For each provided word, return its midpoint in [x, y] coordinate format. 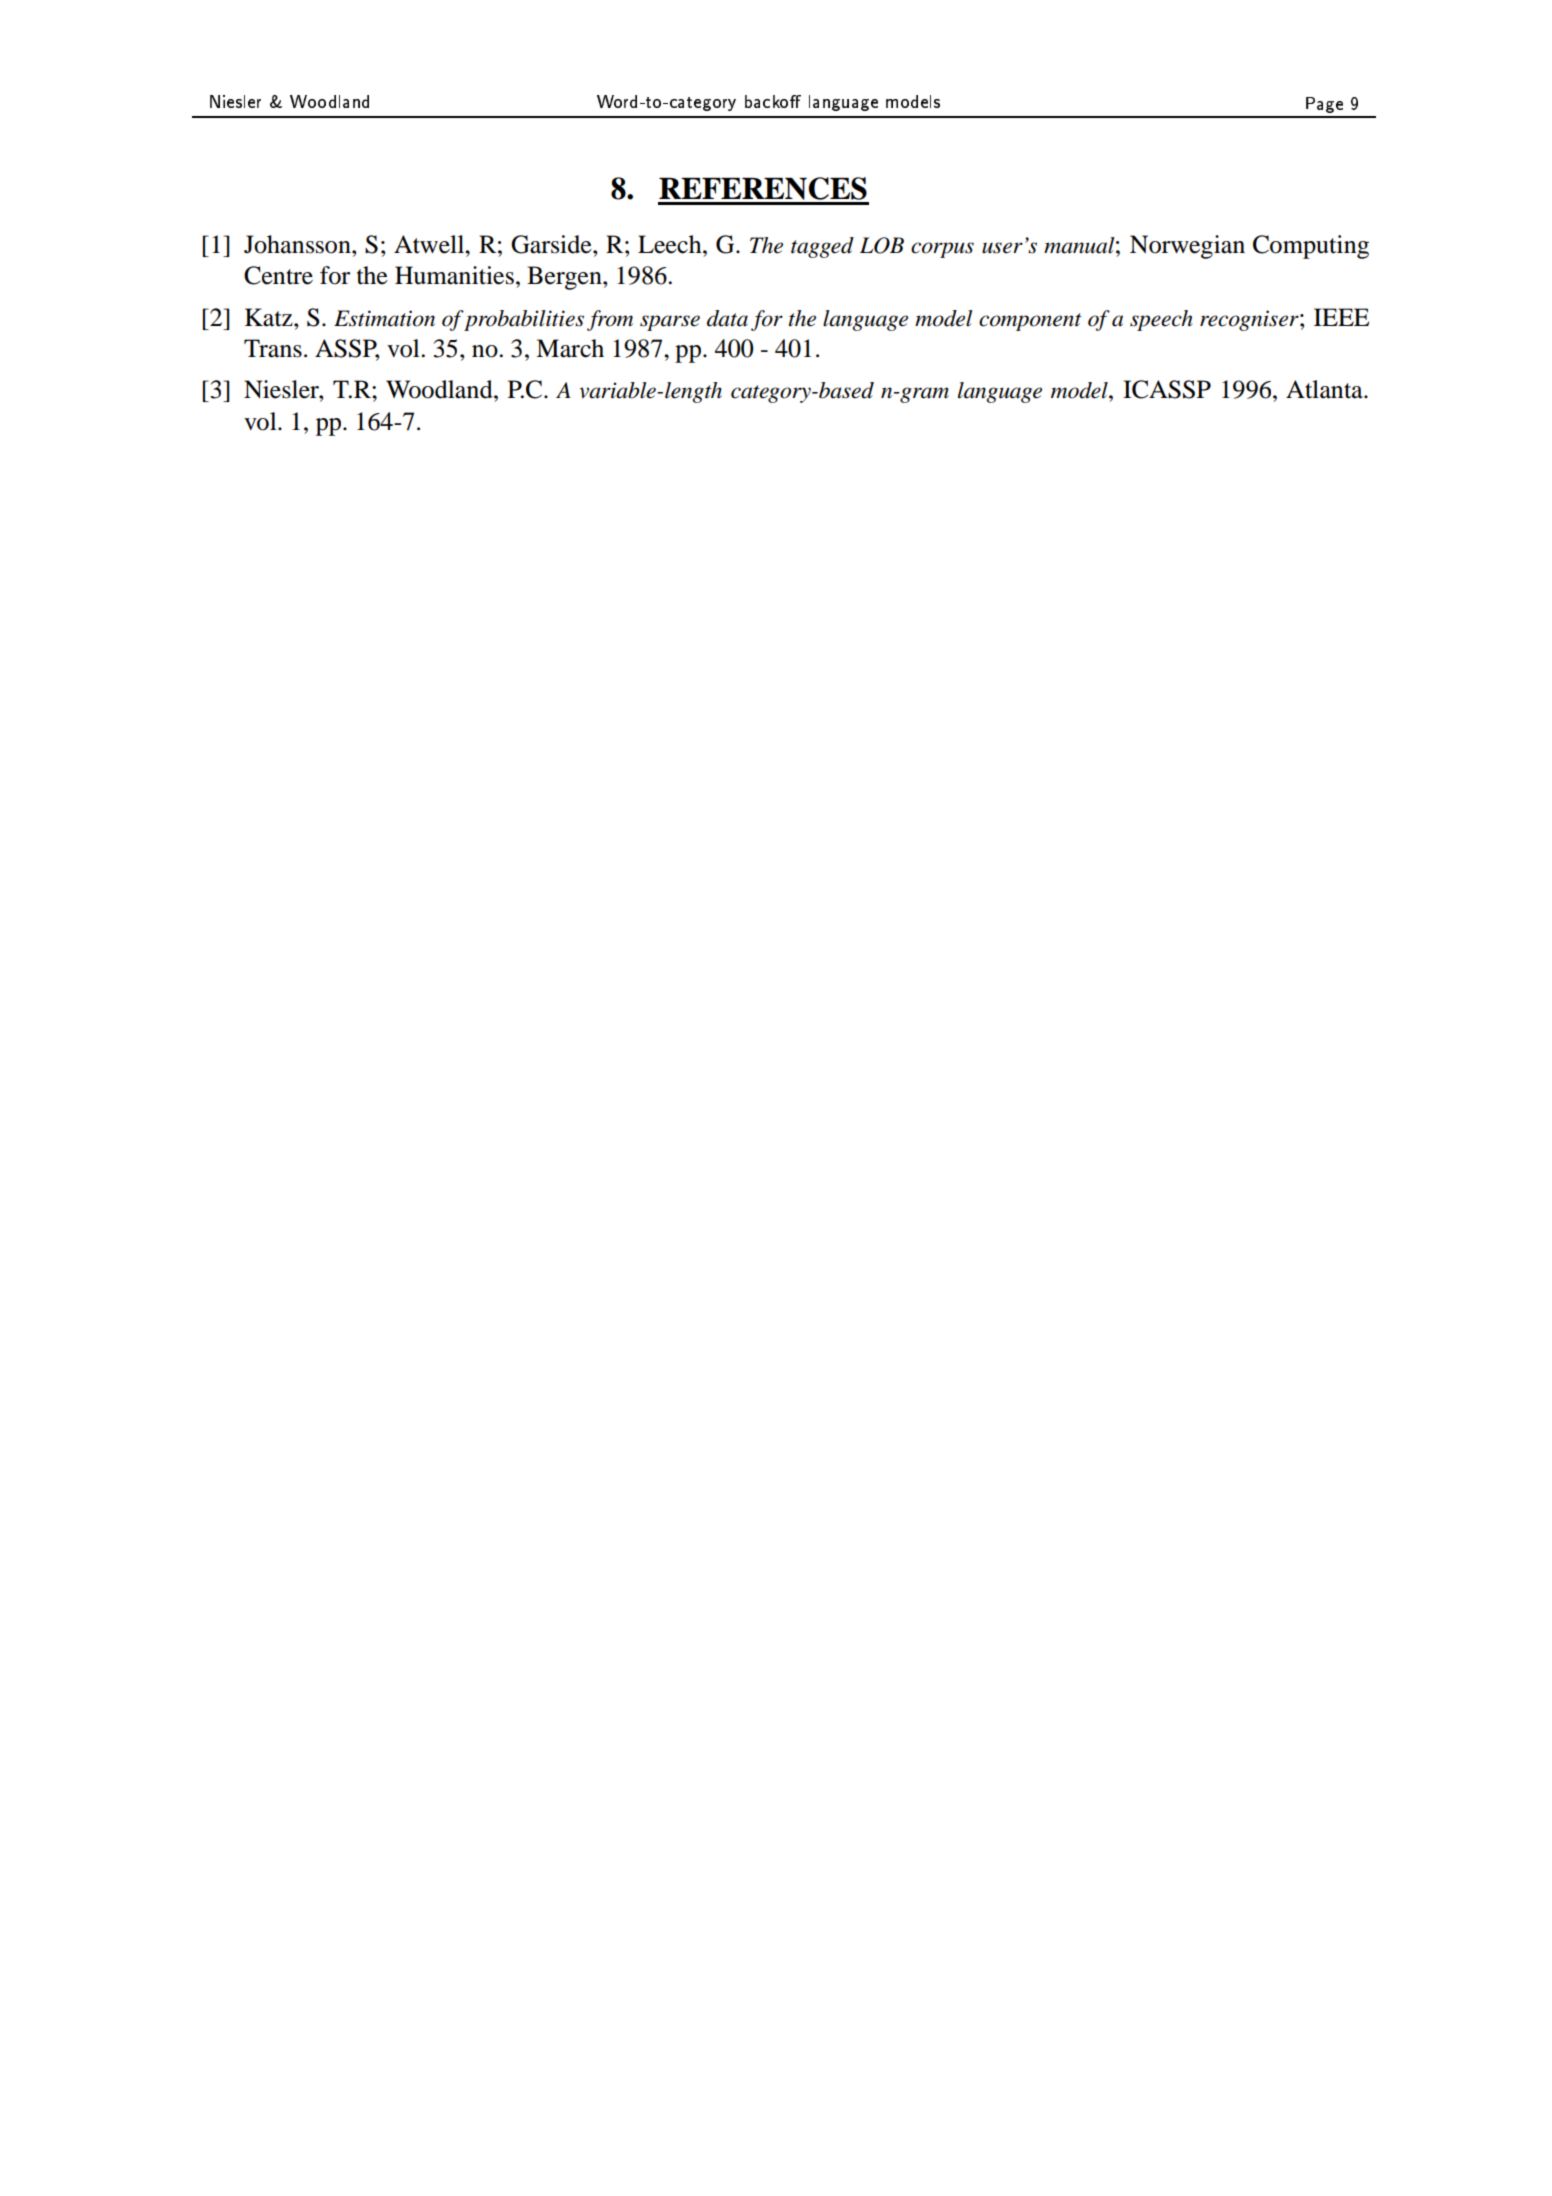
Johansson [298, 244]
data [727, 318]
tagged [822, 247]
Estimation [384, 318]
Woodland [440, 389]
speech [1161, 320]
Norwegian [1187, 247]
